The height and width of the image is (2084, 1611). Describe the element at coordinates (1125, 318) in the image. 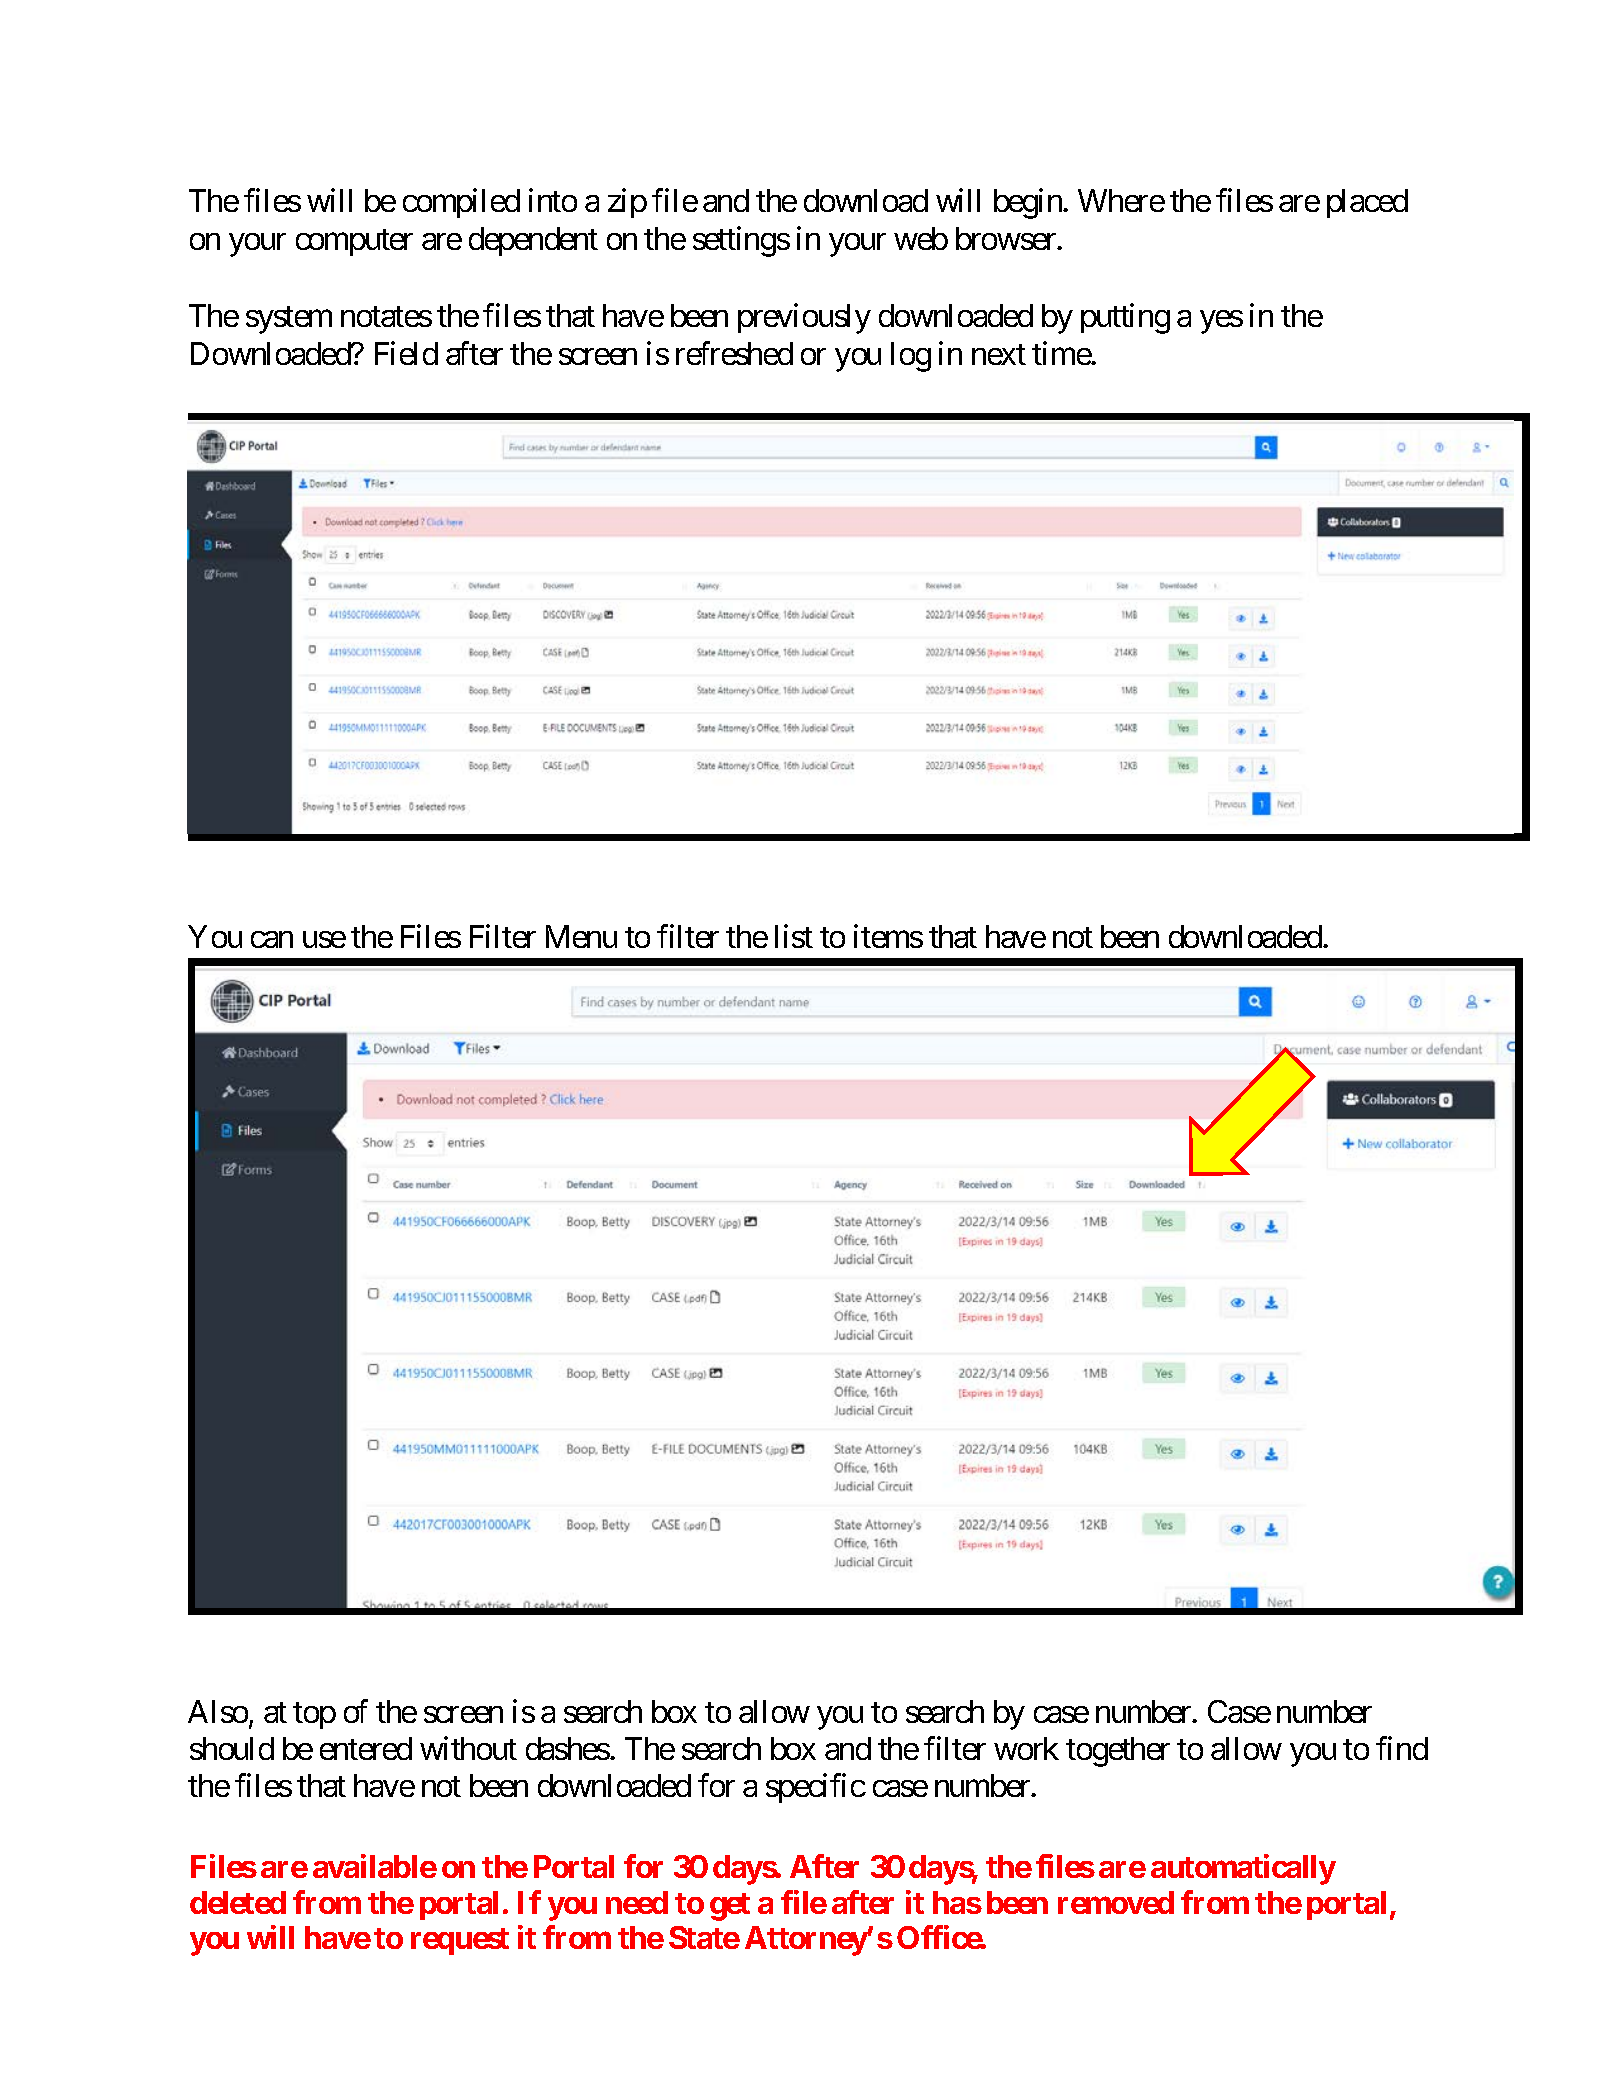

I see `putting` at that location.
